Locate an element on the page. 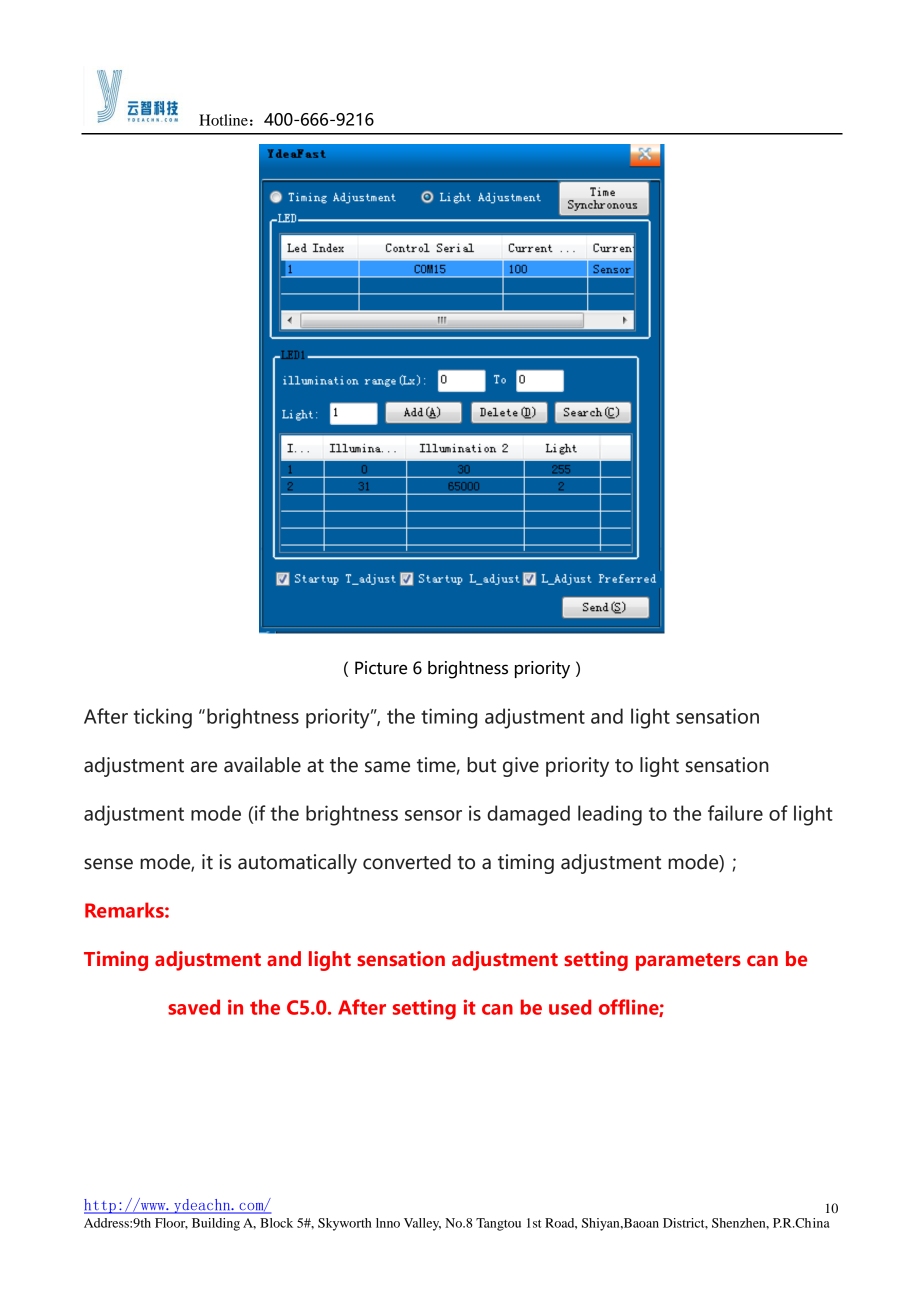 The height and width of the document is (1308, 924). Floor is located at coordinates (171, 1223).
